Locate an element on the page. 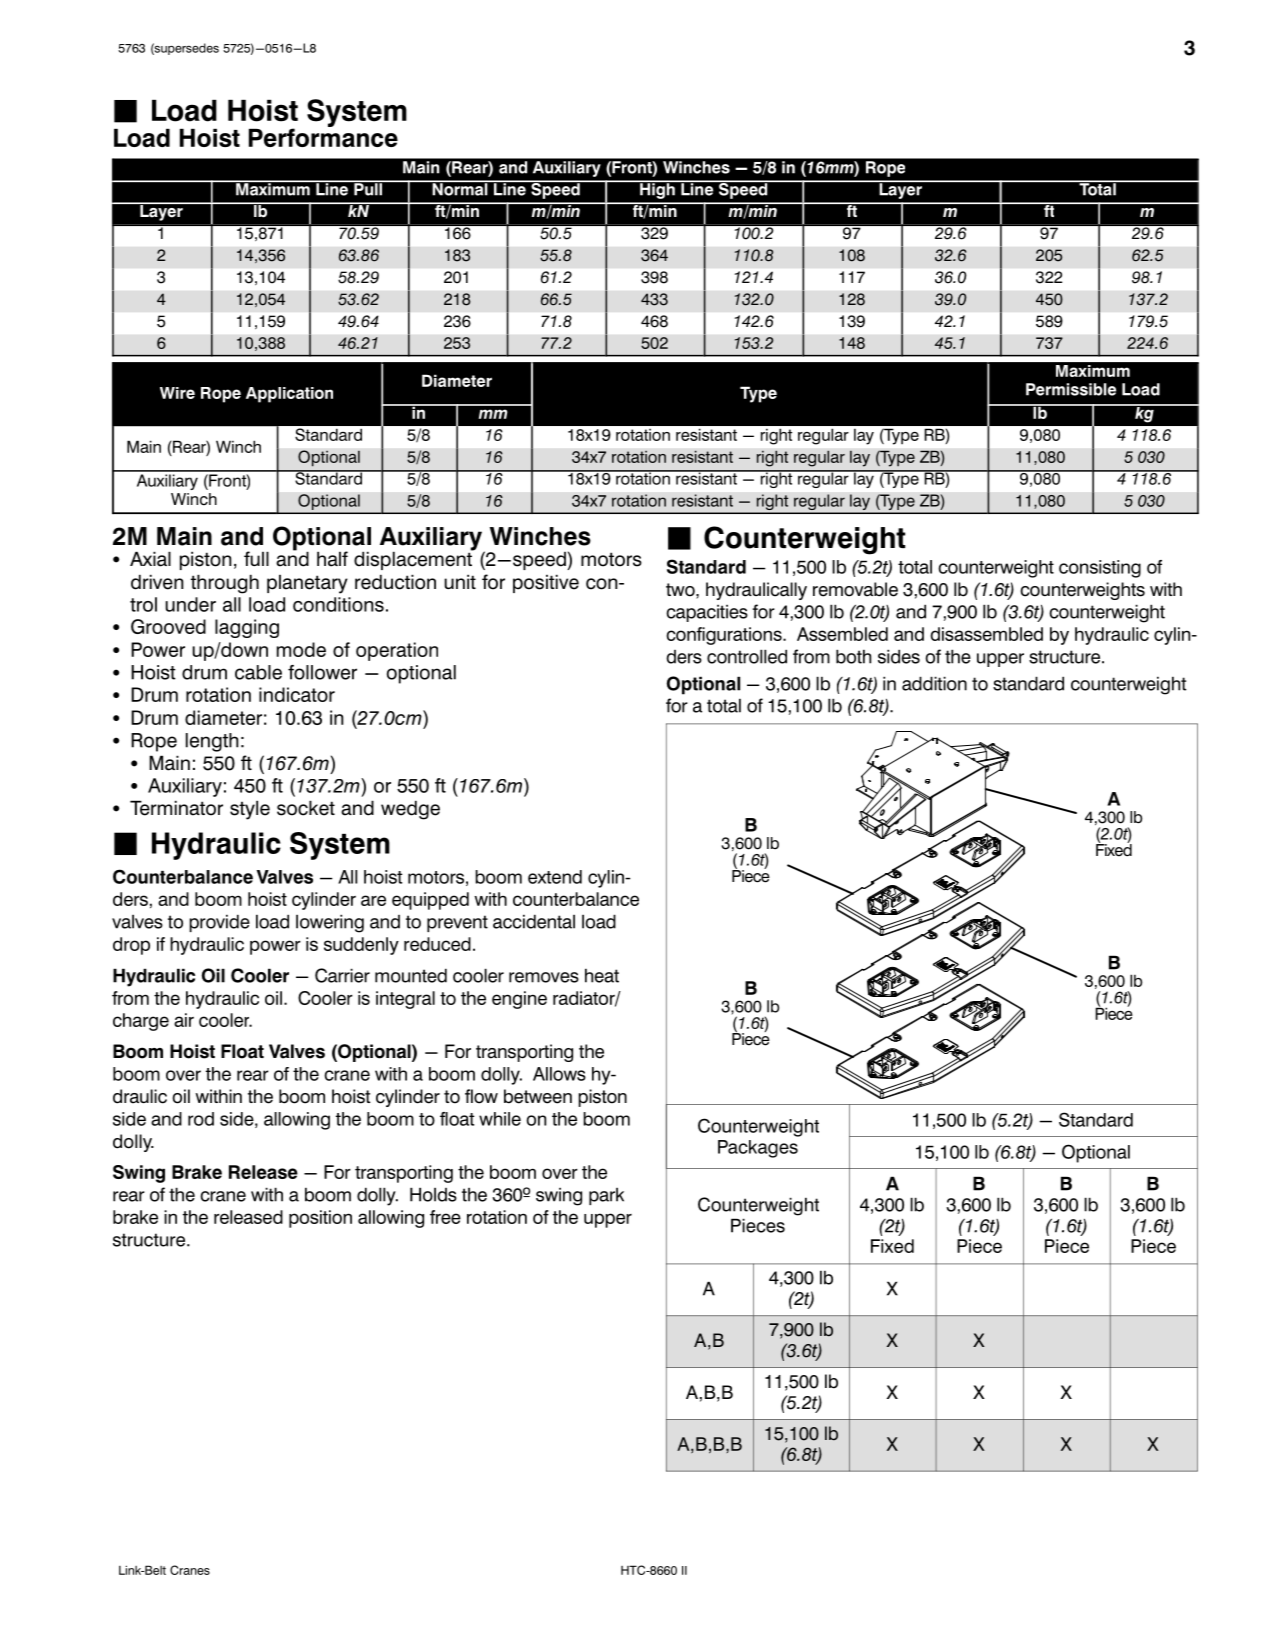 The height and width of the page is (1647, 1272). Normal is located at coordinates (460, 188).
